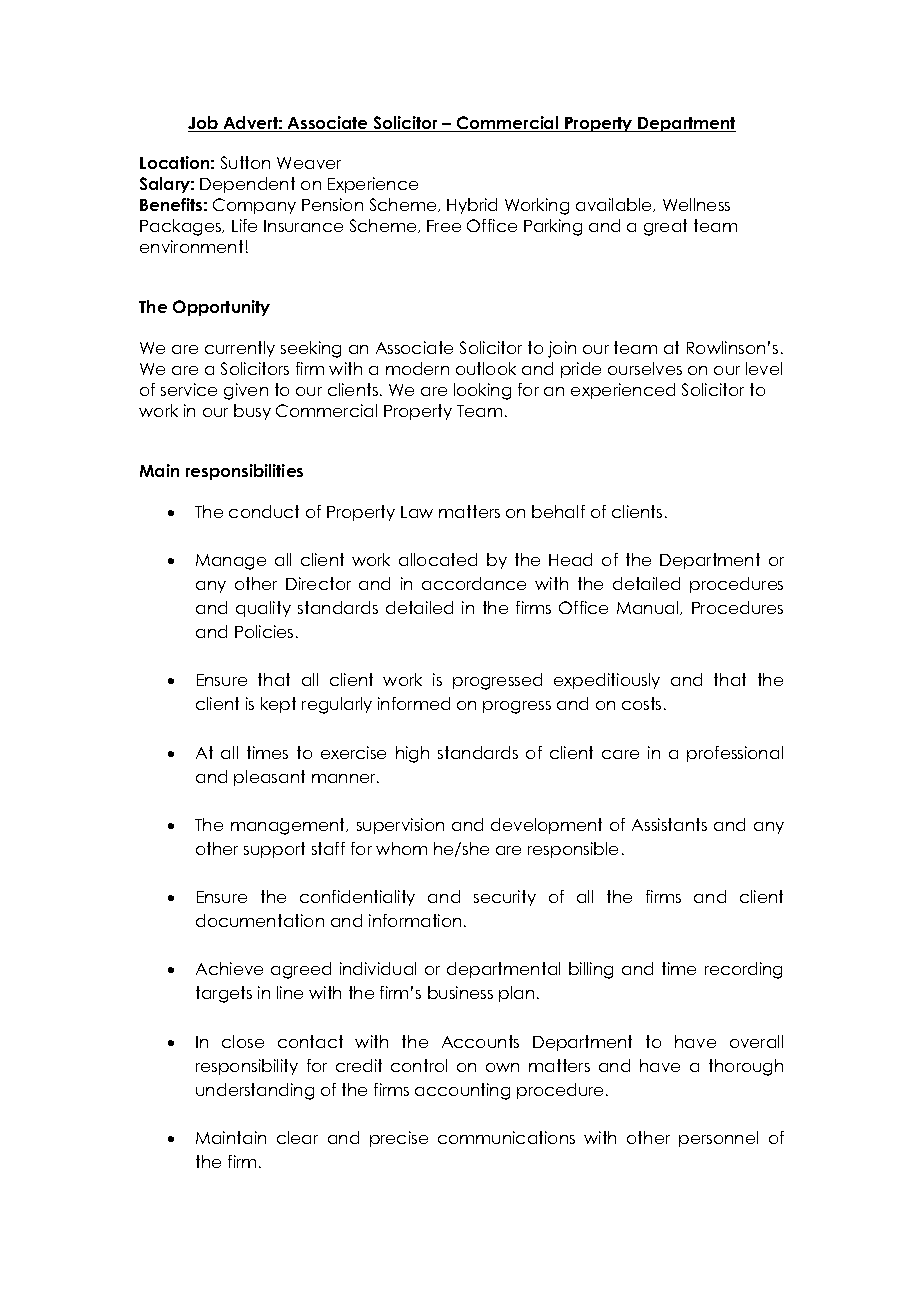  I want to click on accounting, so click(462, 1091).
